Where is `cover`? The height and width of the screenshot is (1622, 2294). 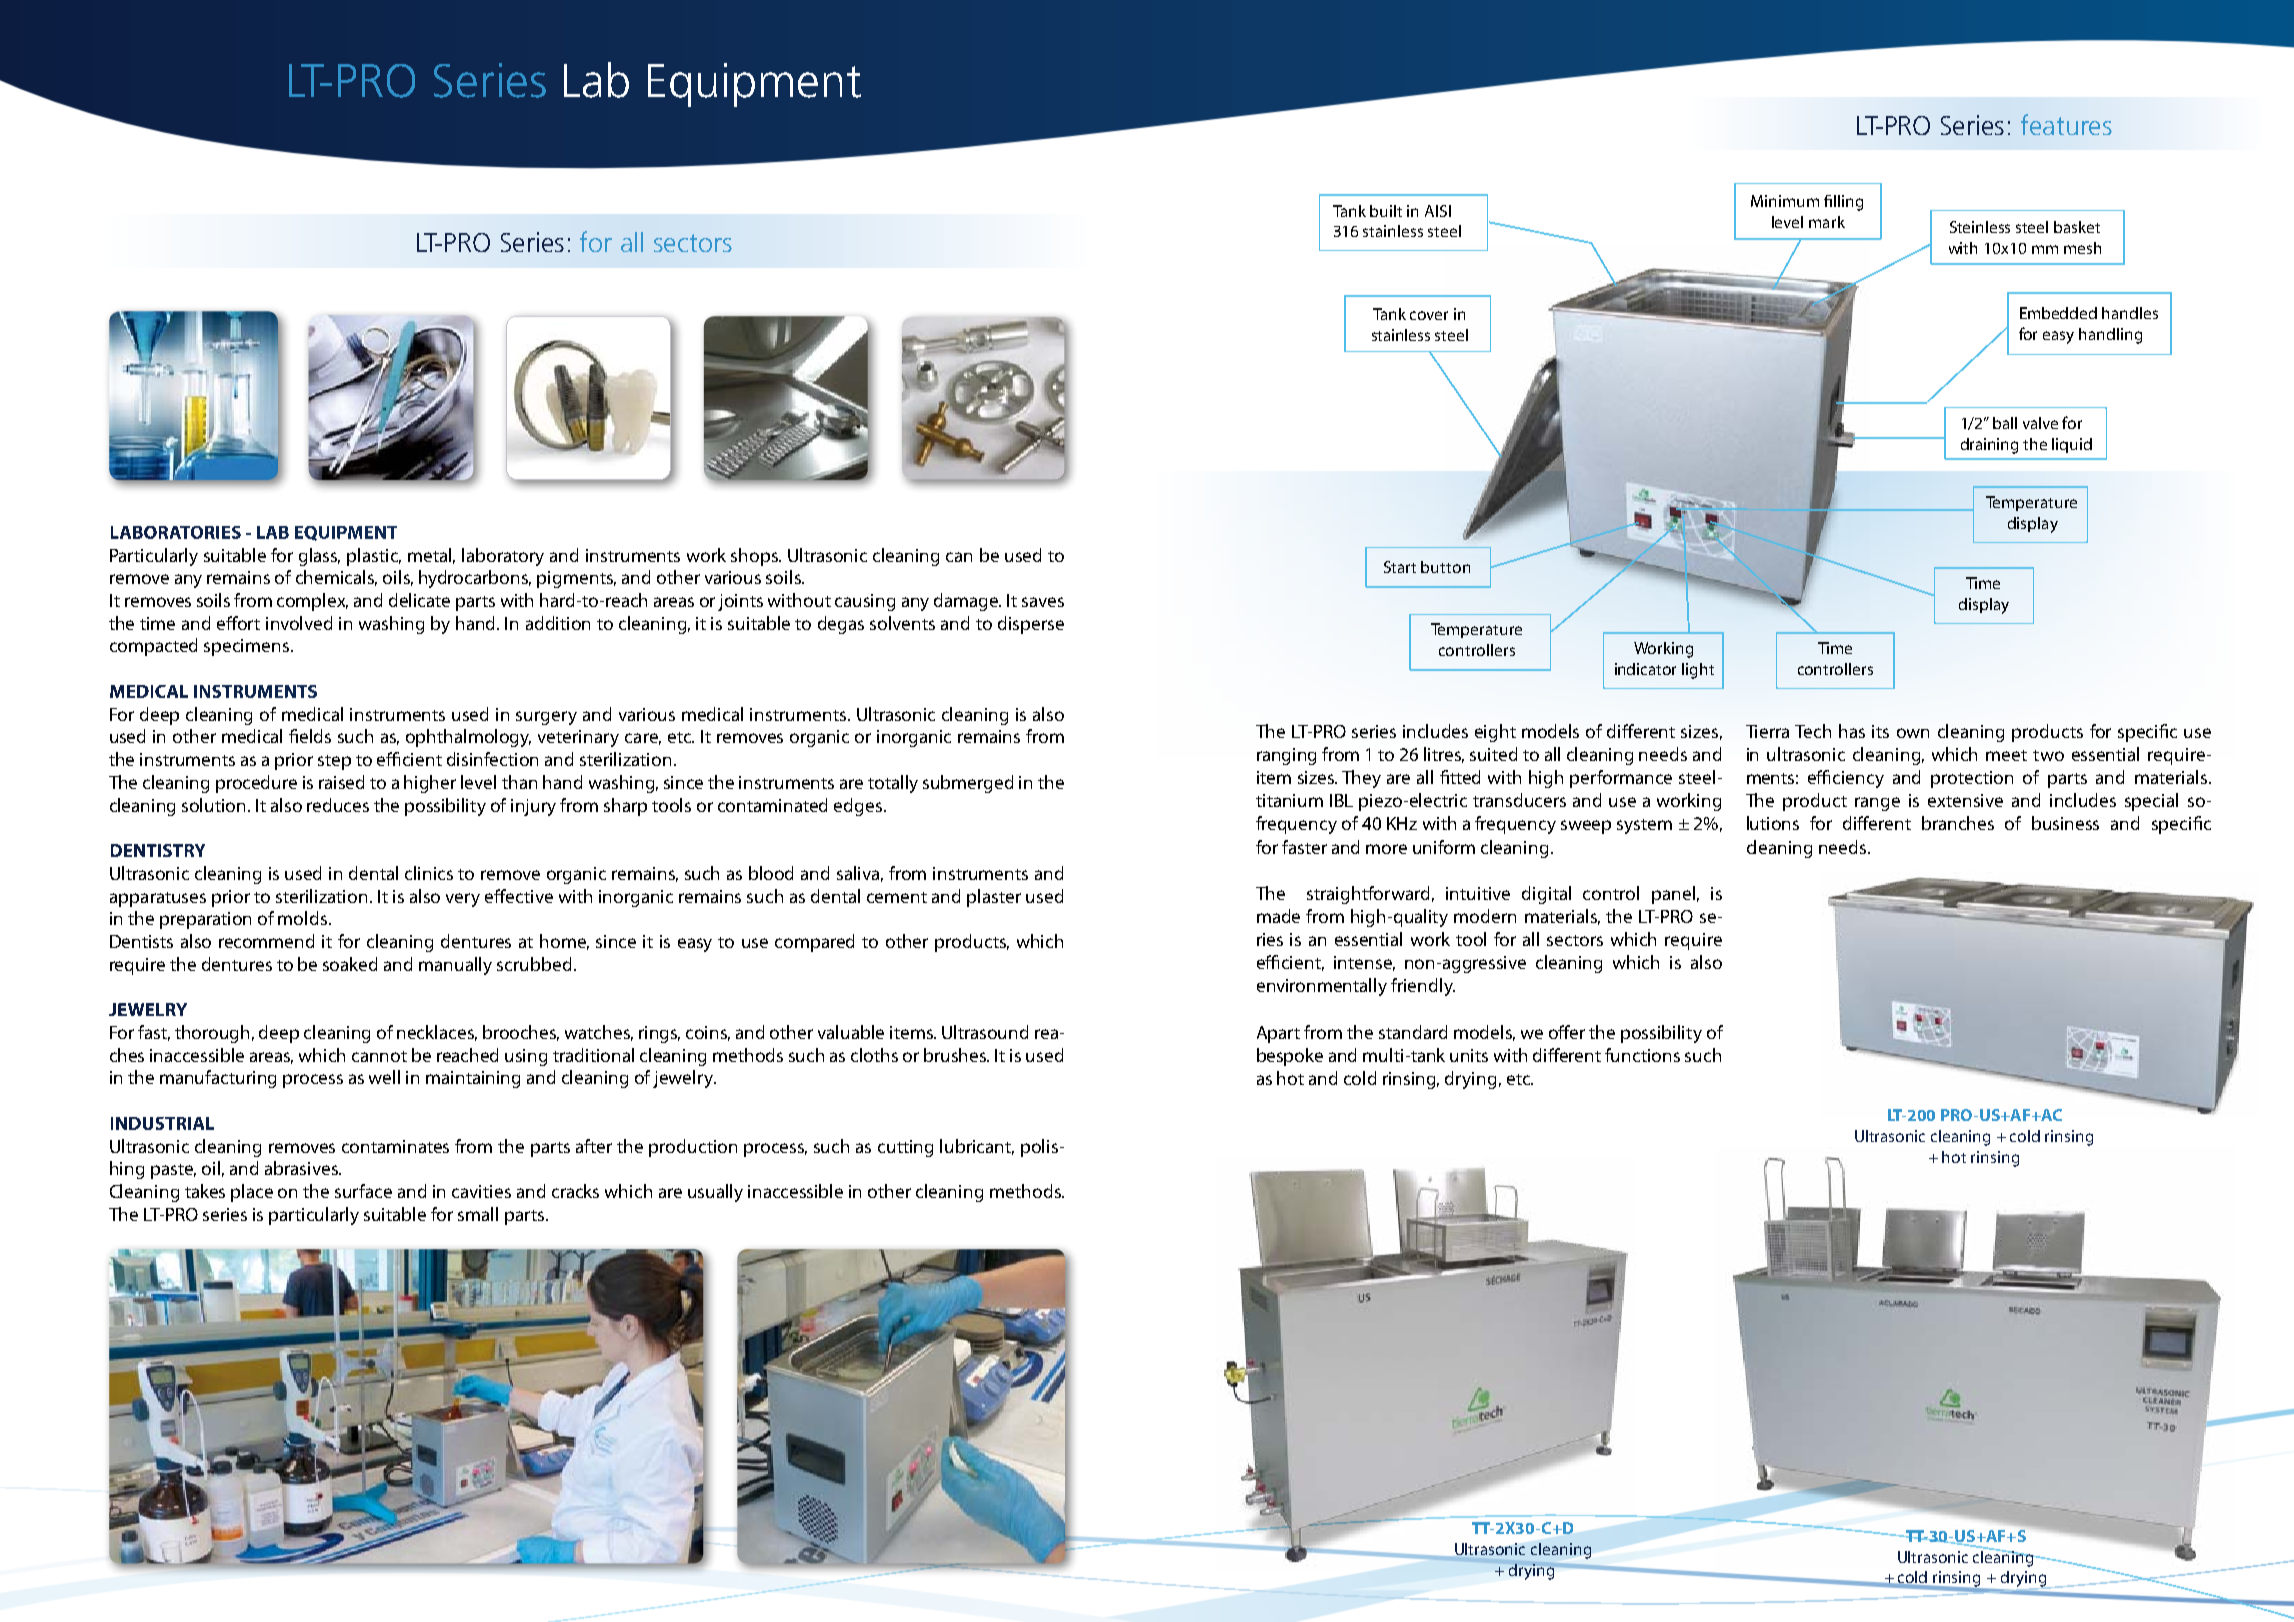 cover is located at coordinates (1429, 315).
